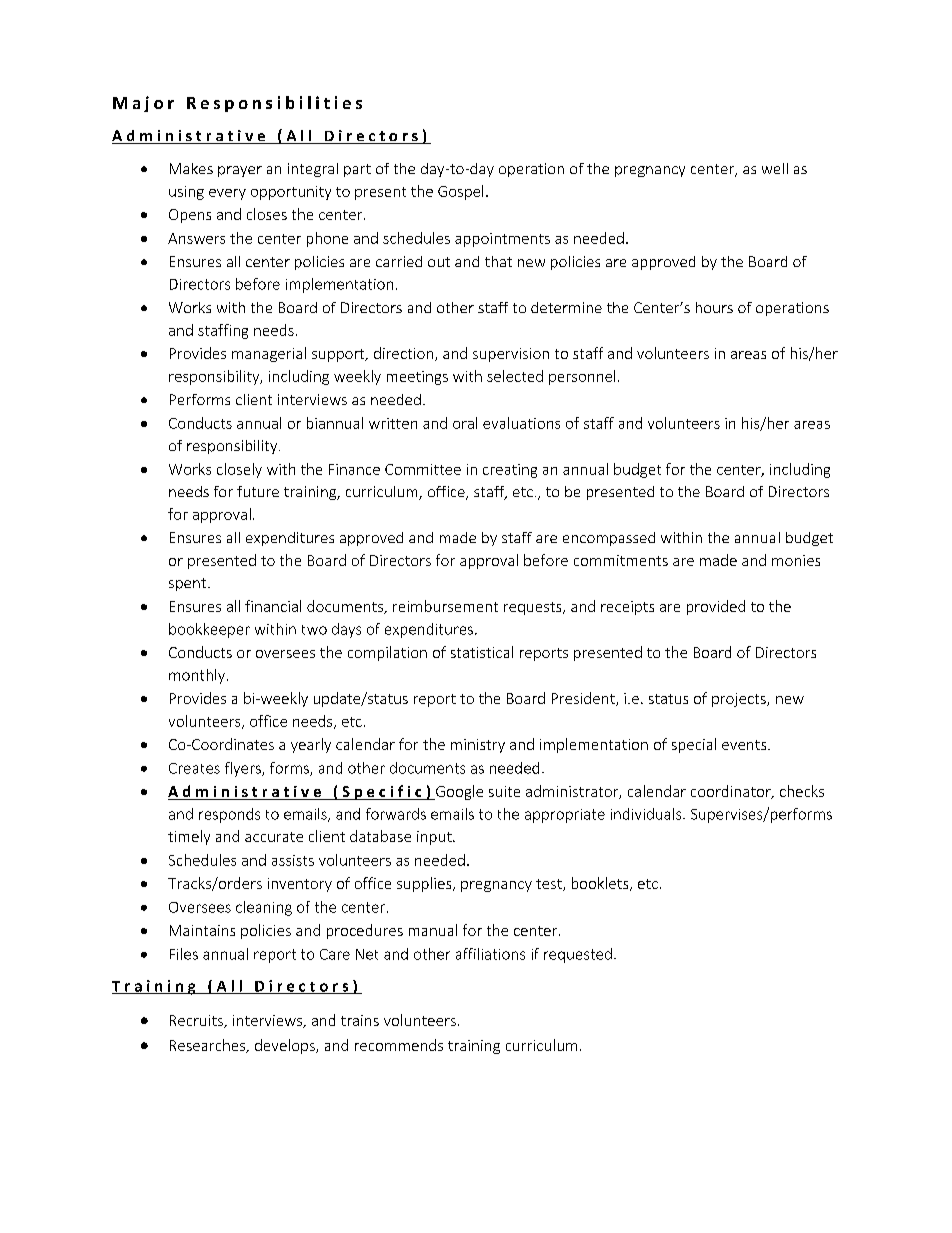 This screenshot has width=952, height=1233. What do you see at coordinates (460, 192) in the screenshot?
I see `Gospel` at bounding box center [460, 192].
